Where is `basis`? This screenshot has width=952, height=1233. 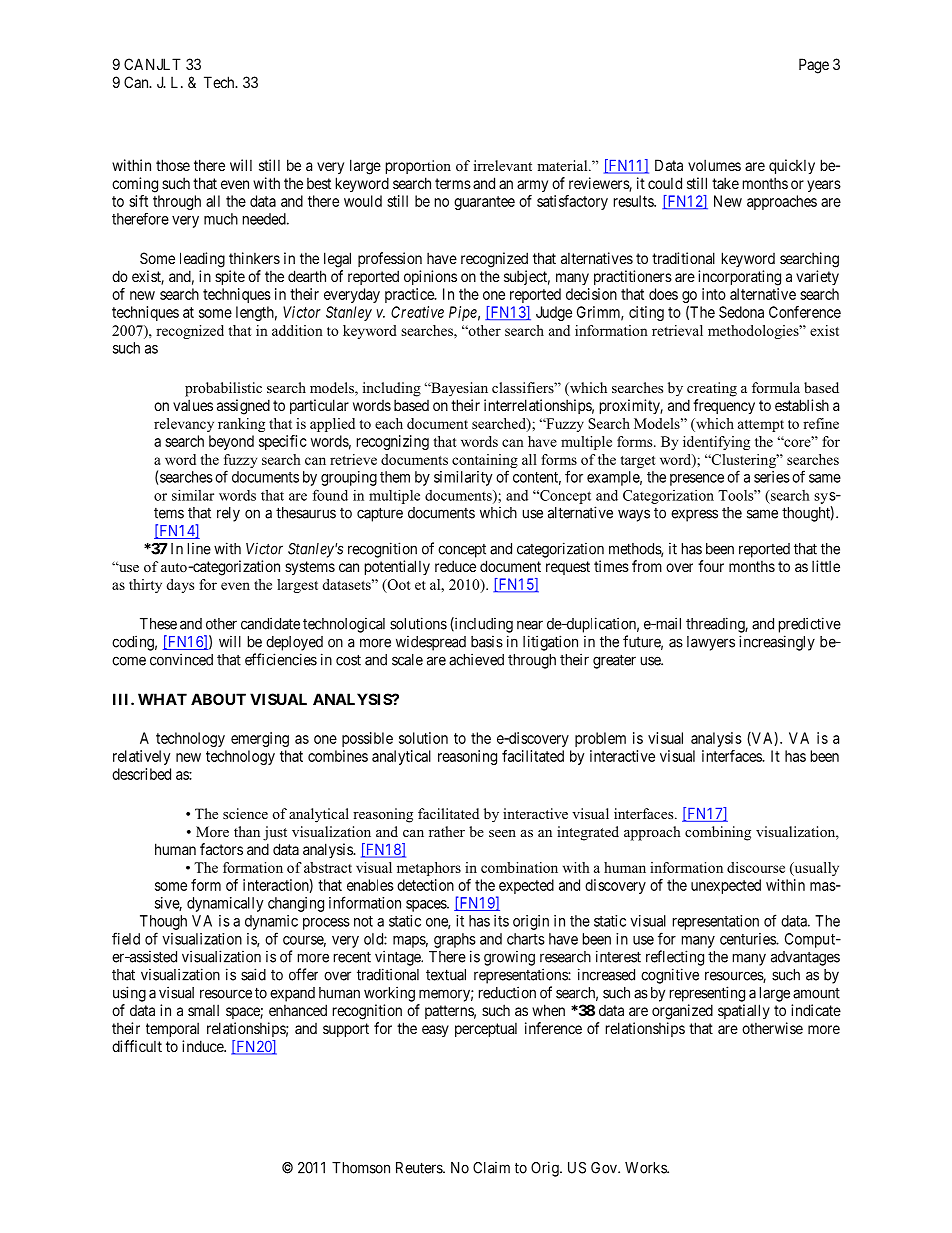
basis is located at coordinates (487, 642).
